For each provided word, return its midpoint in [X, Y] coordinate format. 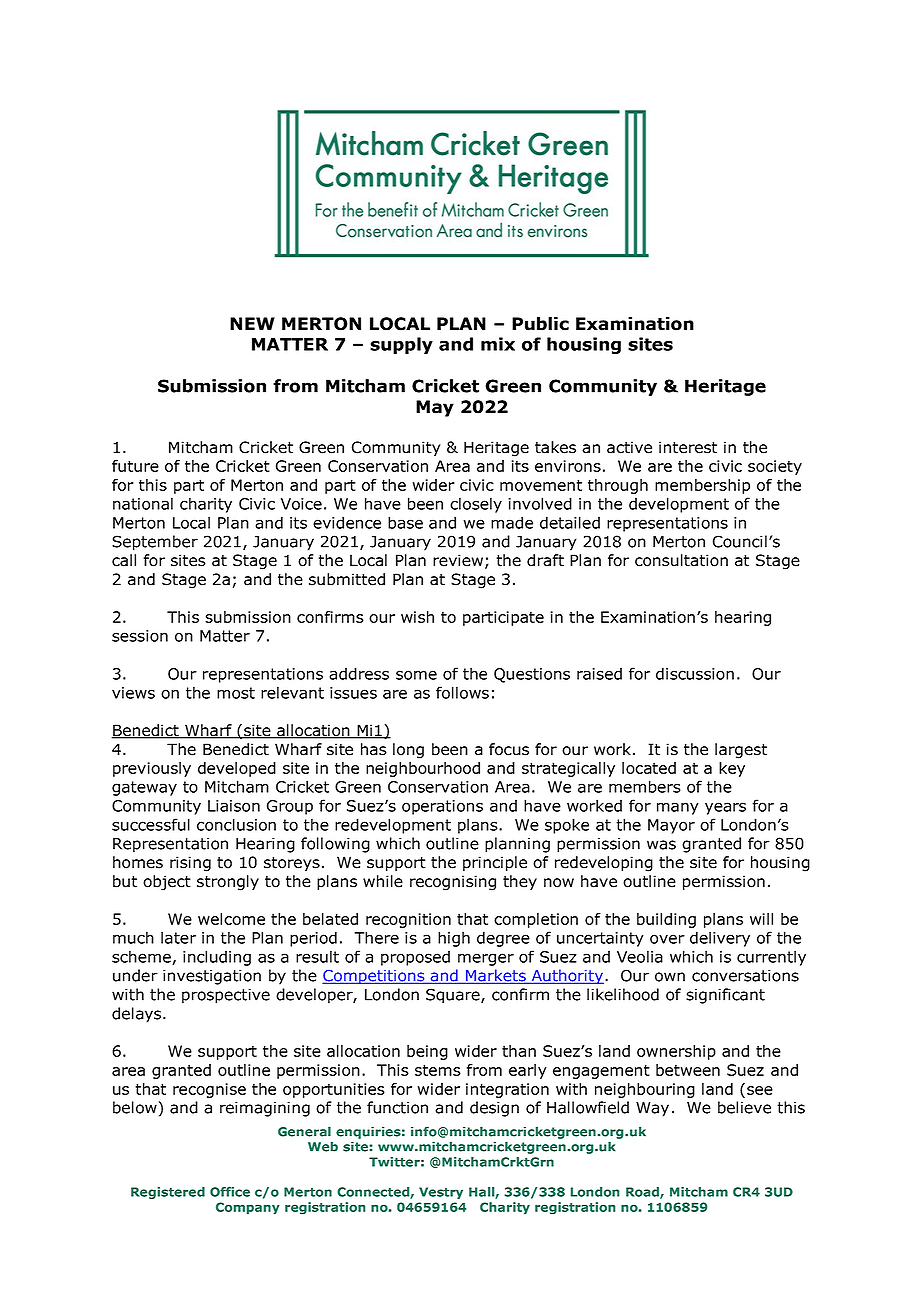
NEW [252, 323]
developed [237, 769]
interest [688, 447]
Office [230, 1192]
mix [498, 344]
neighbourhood [423, 769]
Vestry [441, 1193]
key [732, 769]
